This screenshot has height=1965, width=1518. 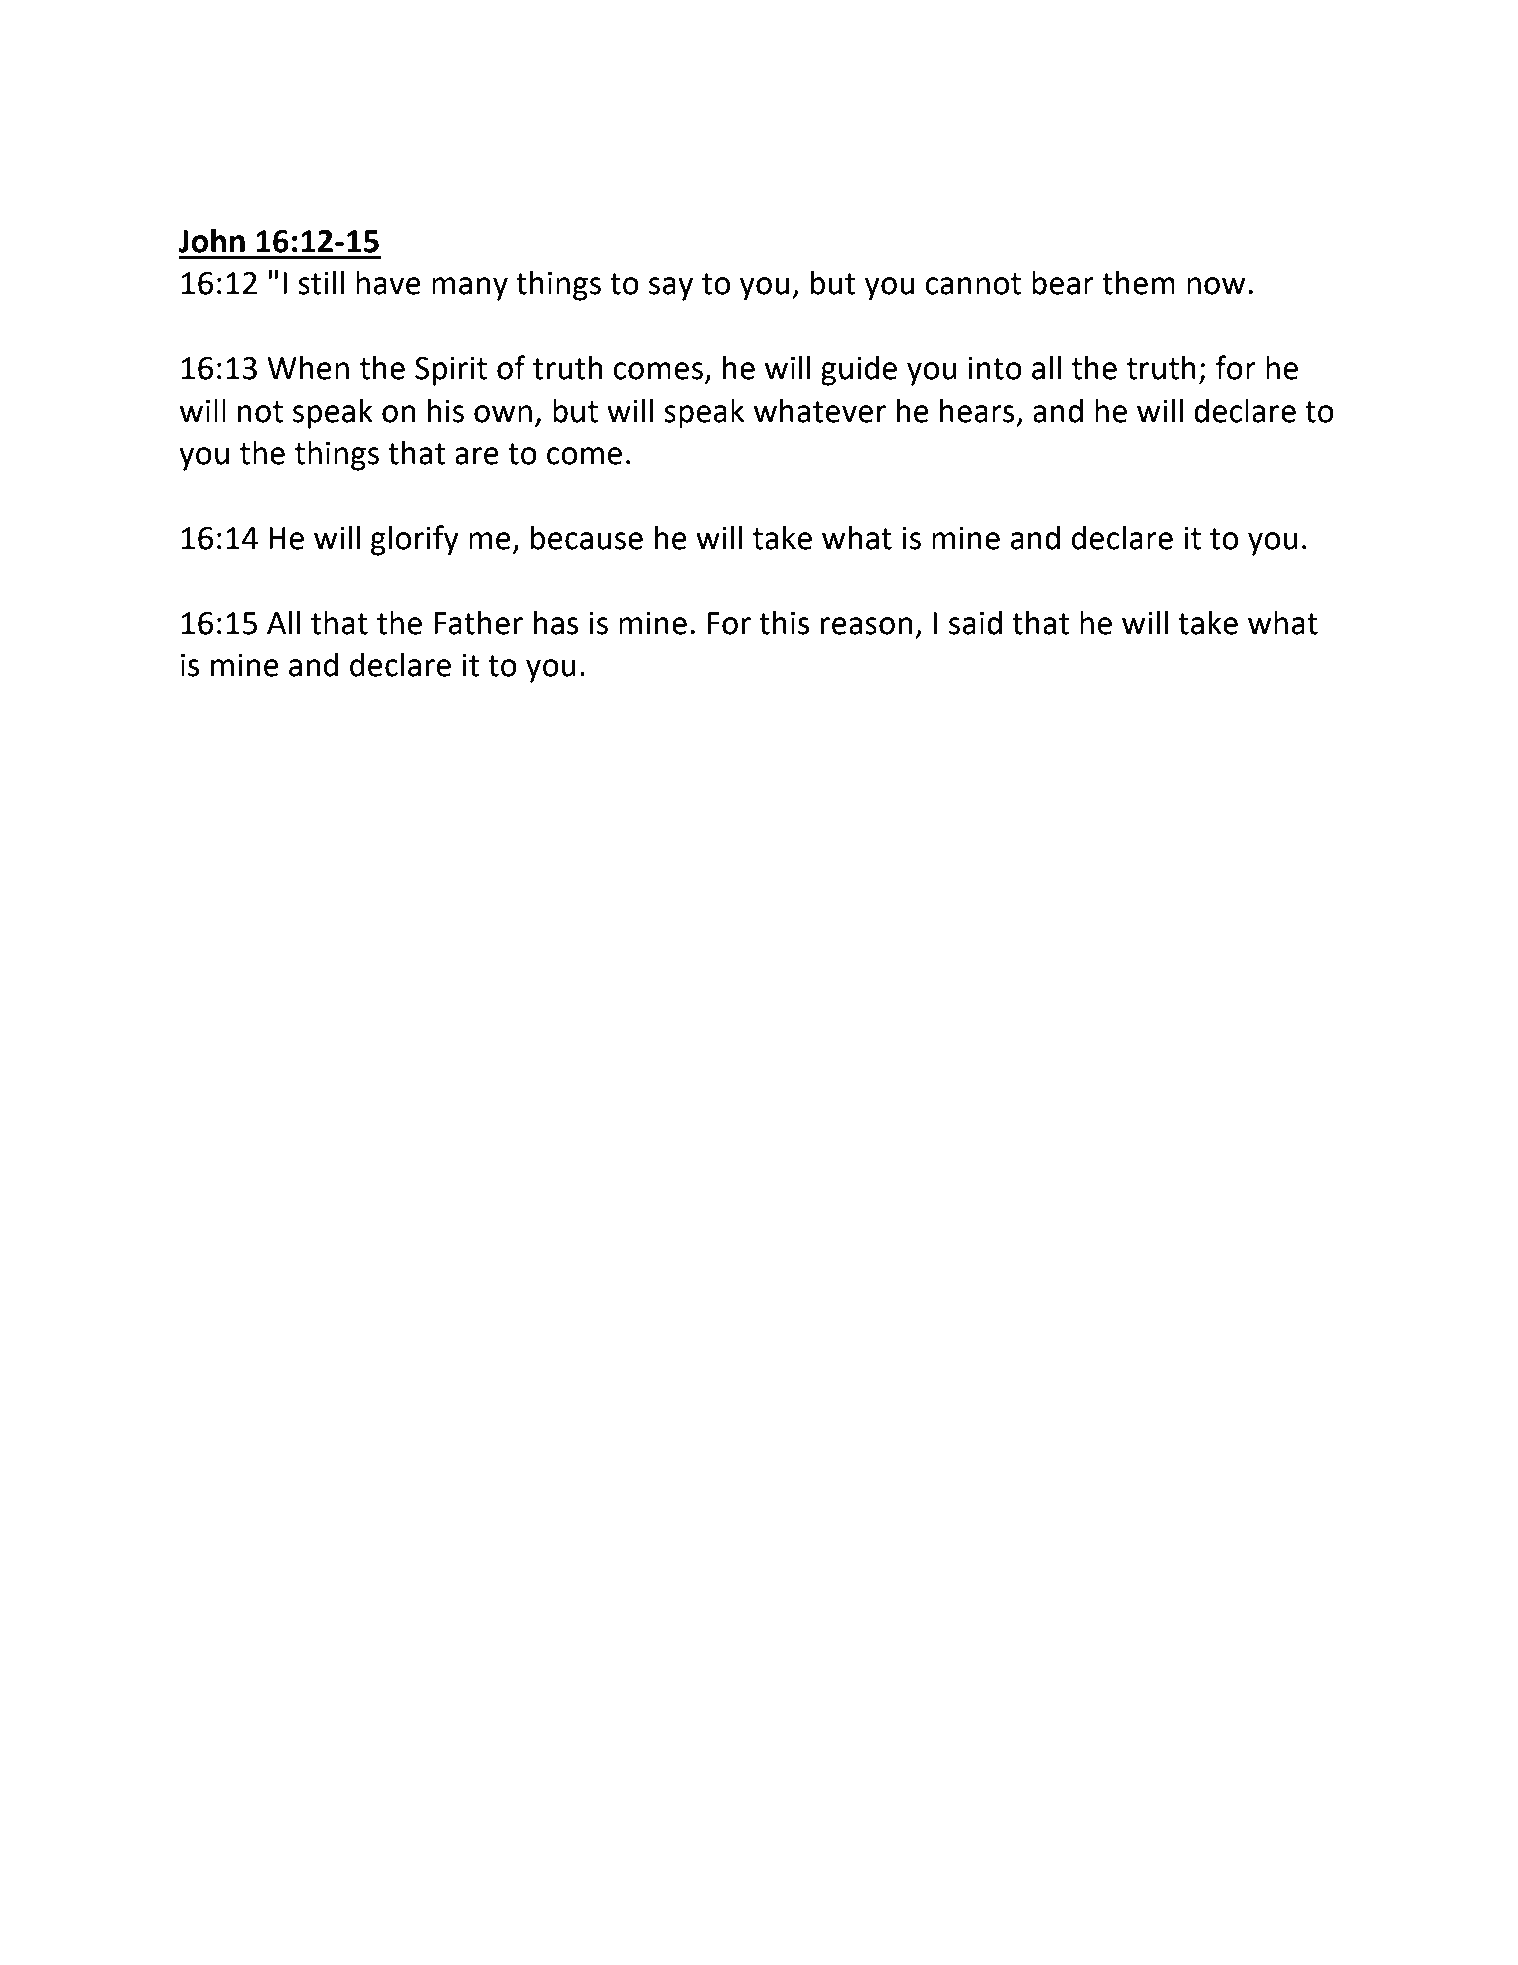 What do you see at coordinates (478, 622) in the screenshot?
I see `Father` at bounding box center [478, 622].
